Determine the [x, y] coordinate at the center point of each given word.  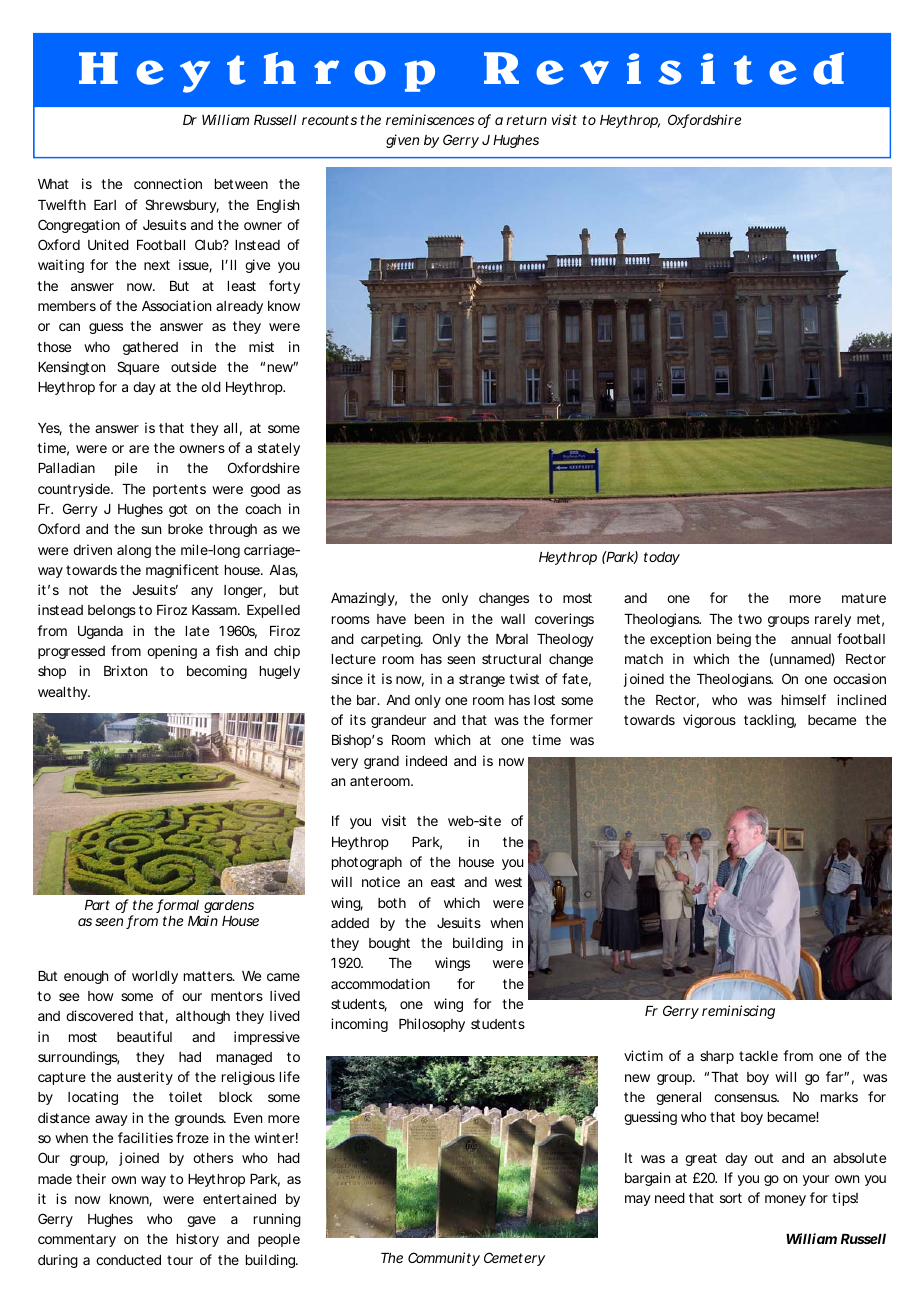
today [662, 558]
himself [804, 699]
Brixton [125, 670]
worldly [155, 977]
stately [279, 449]
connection [168, 183]
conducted [128, 1260]
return [526, 120]
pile [126, 469]
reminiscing [738, 1012]
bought [389, 944]
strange [482, 680]
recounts [329, 120]
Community [444, 1259]
